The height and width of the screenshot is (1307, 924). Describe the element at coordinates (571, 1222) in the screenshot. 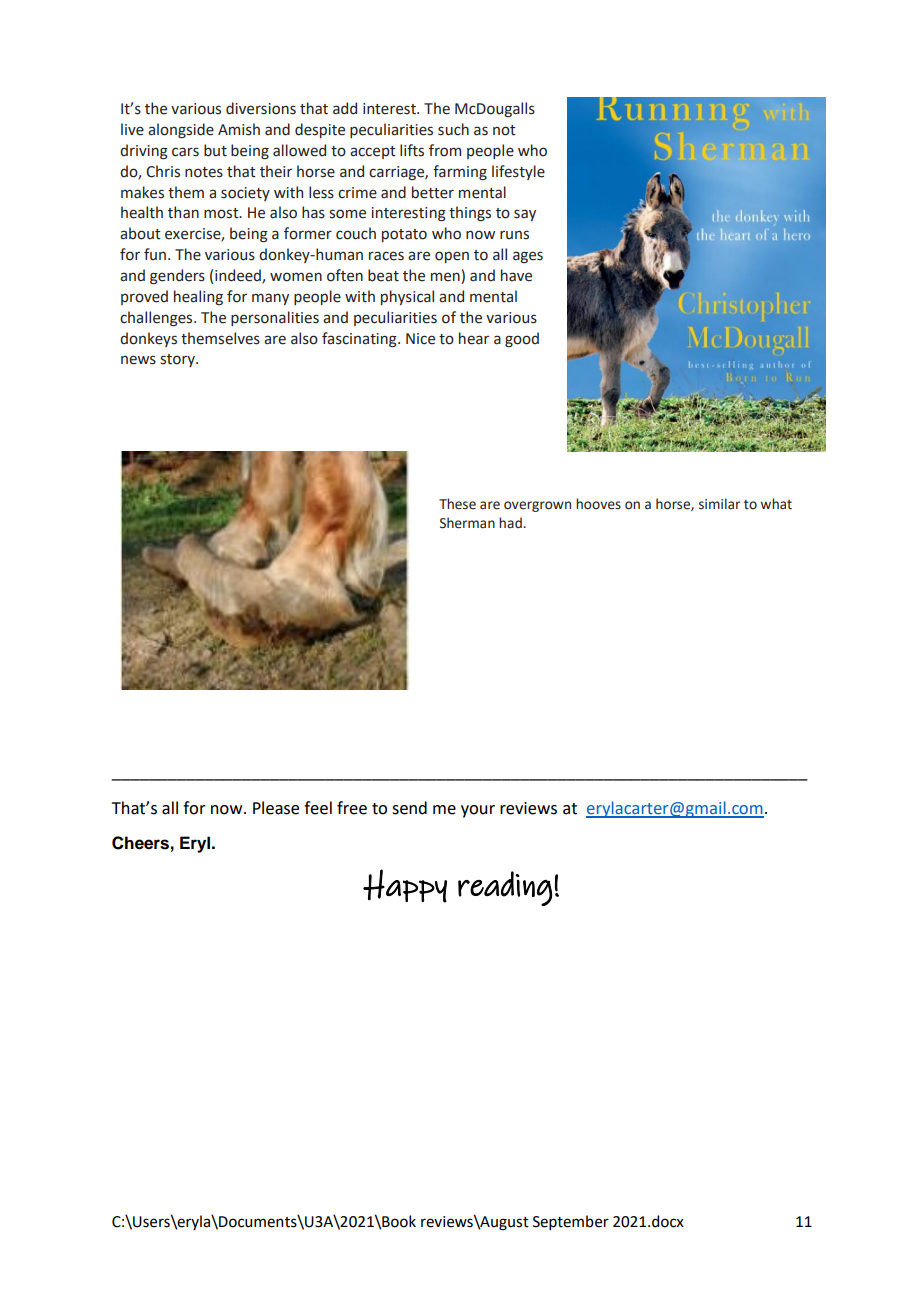

I see `September` at that location.
